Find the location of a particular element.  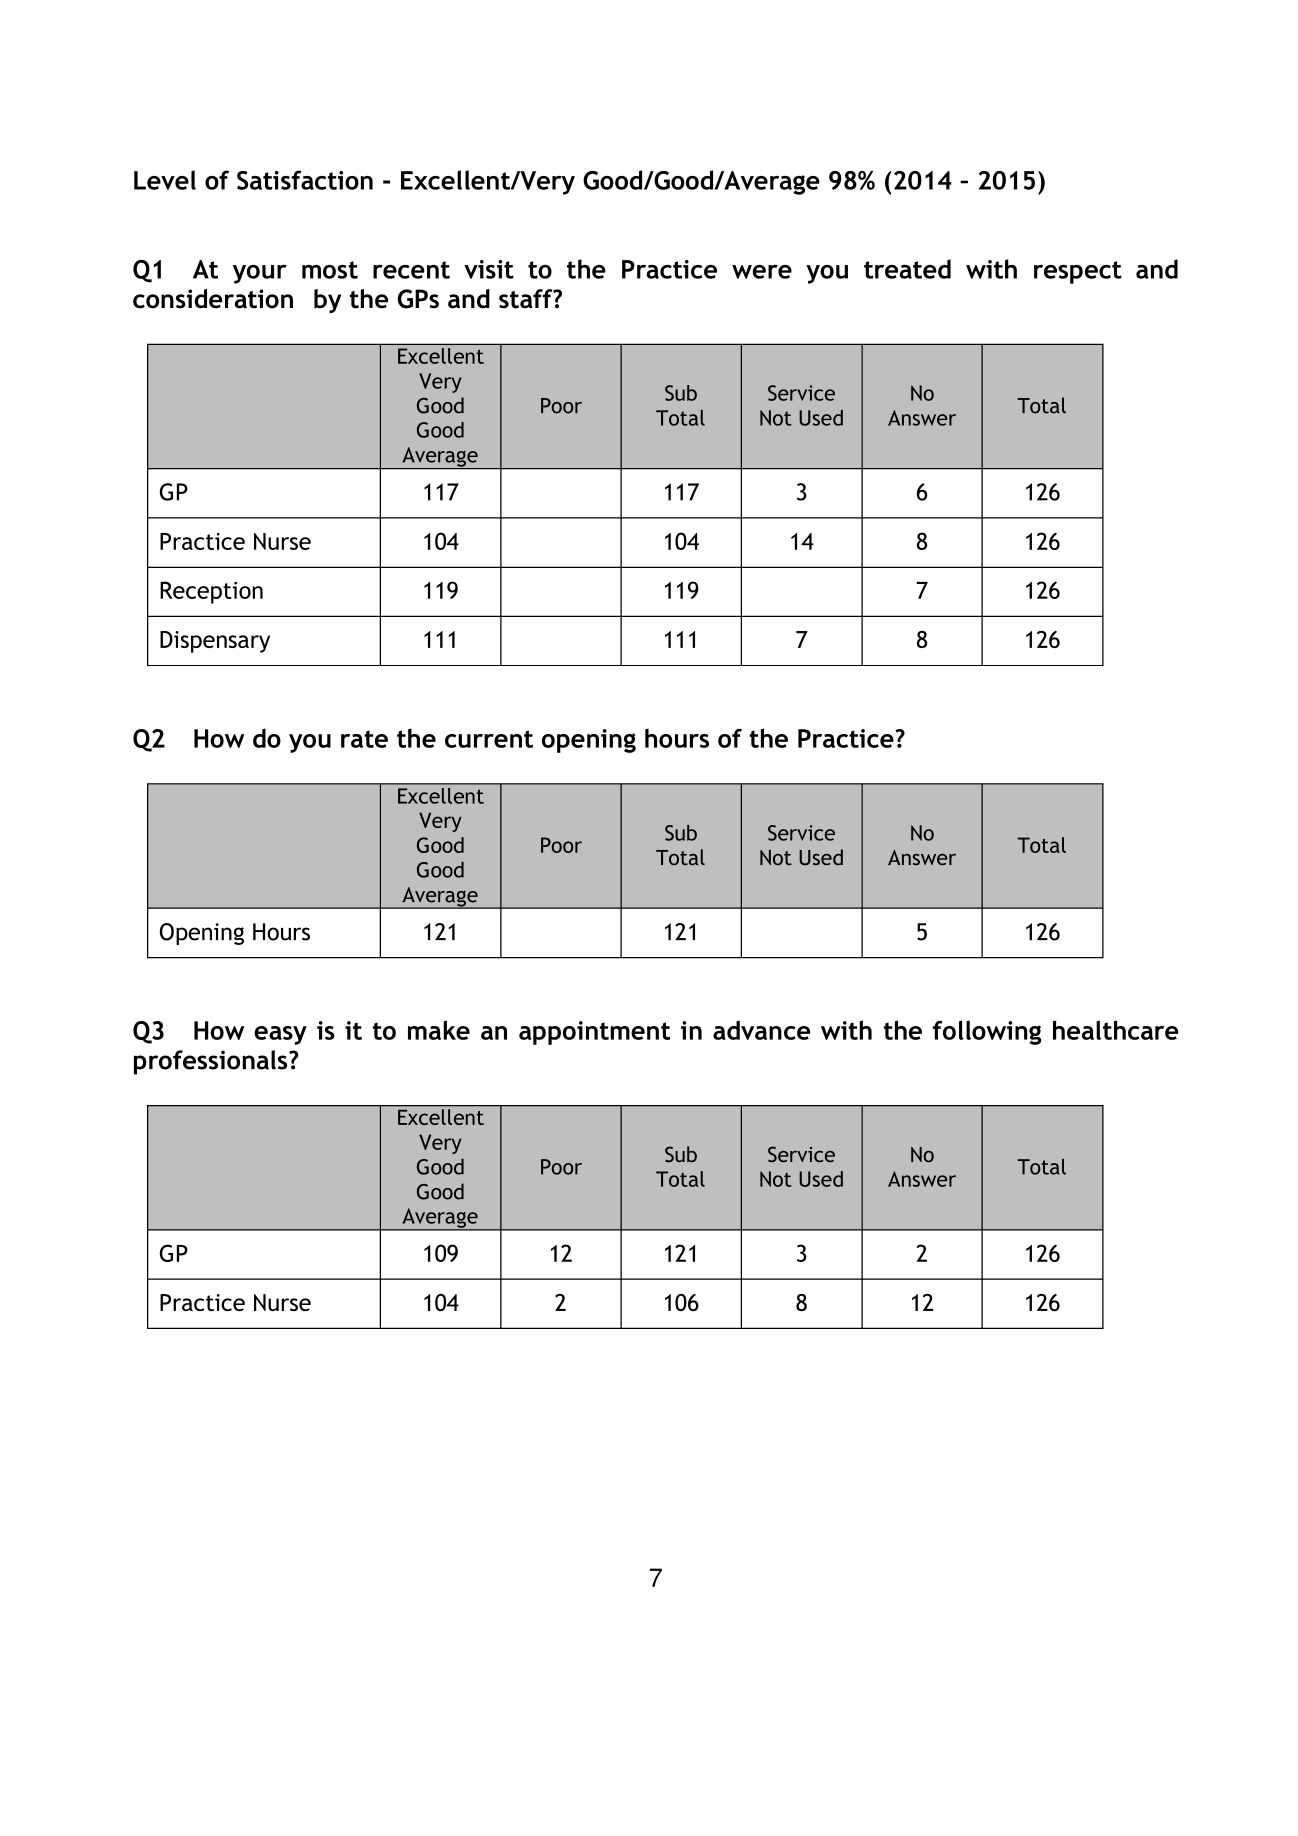

rate is located at coordinates (364, 739).
